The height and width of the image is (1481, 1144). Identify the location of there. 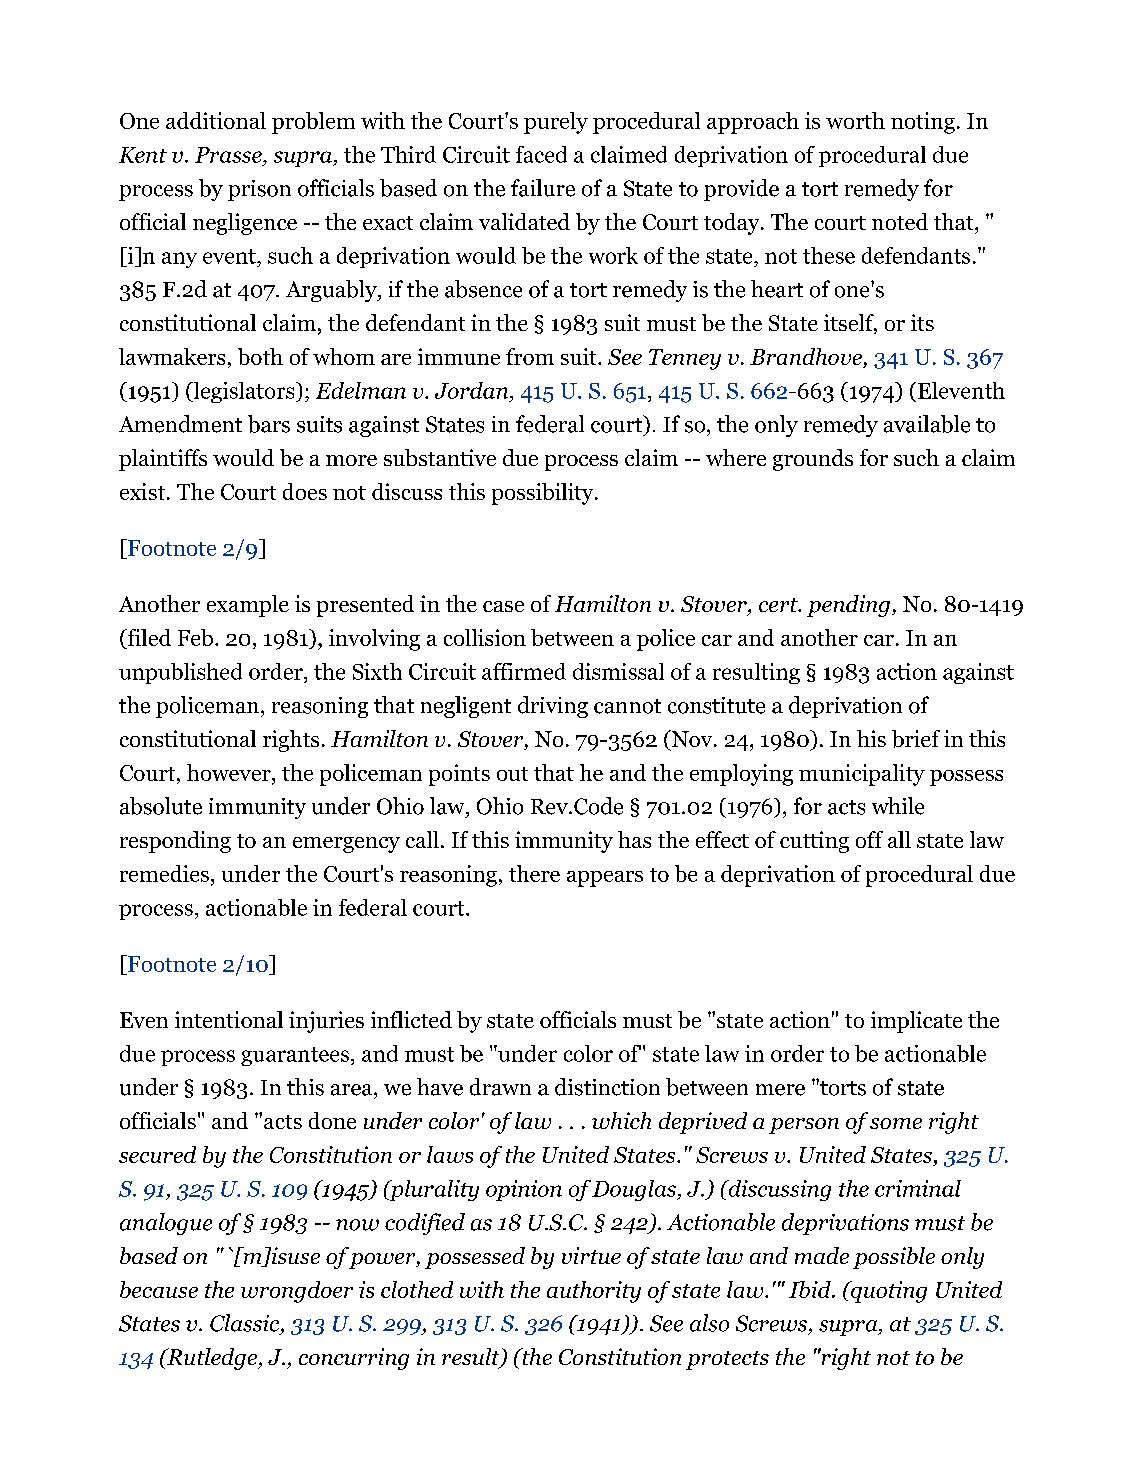
(534, 873).
